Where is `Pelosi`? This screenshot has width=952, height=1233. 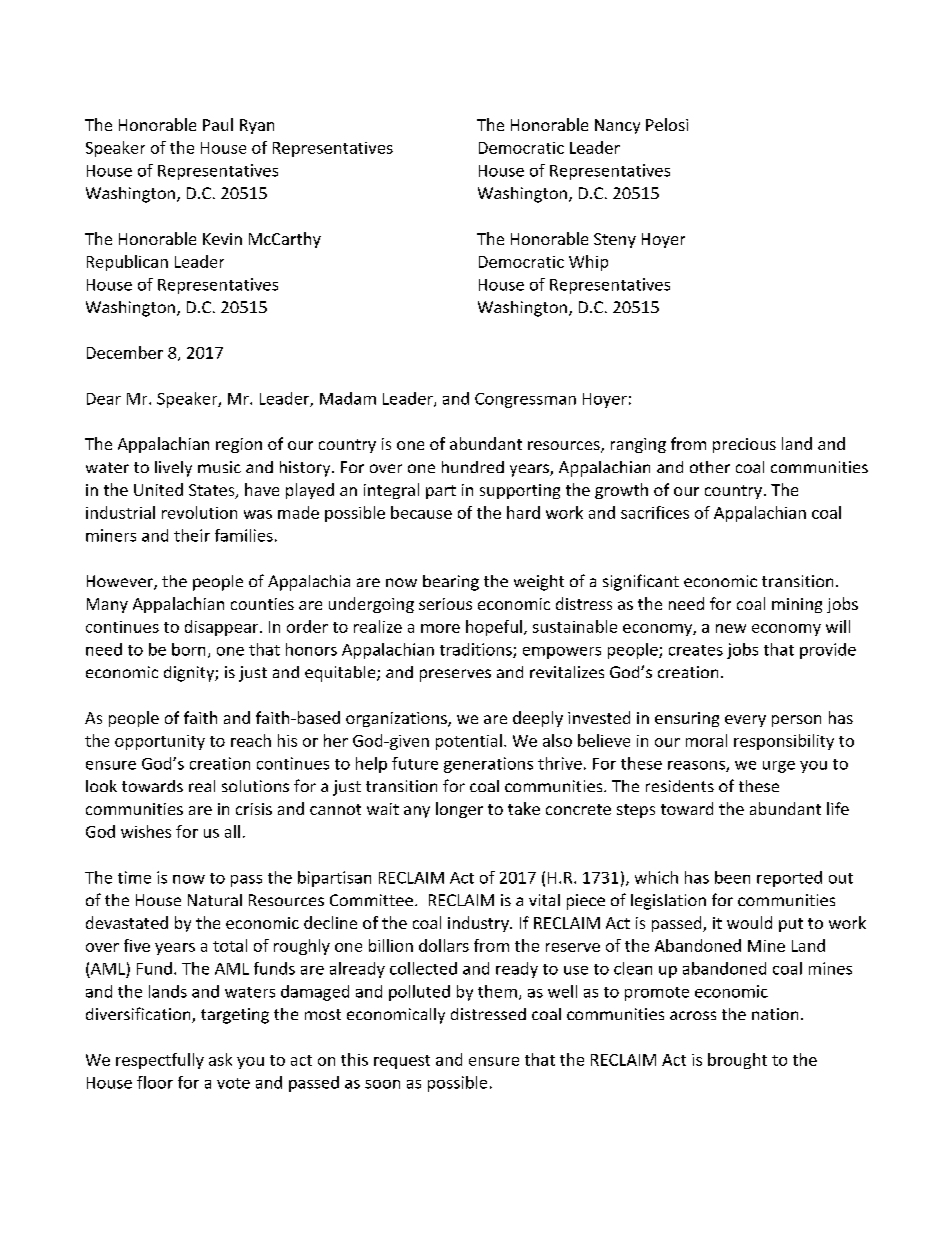
Pelosi is located at coordinates (667, 124).
